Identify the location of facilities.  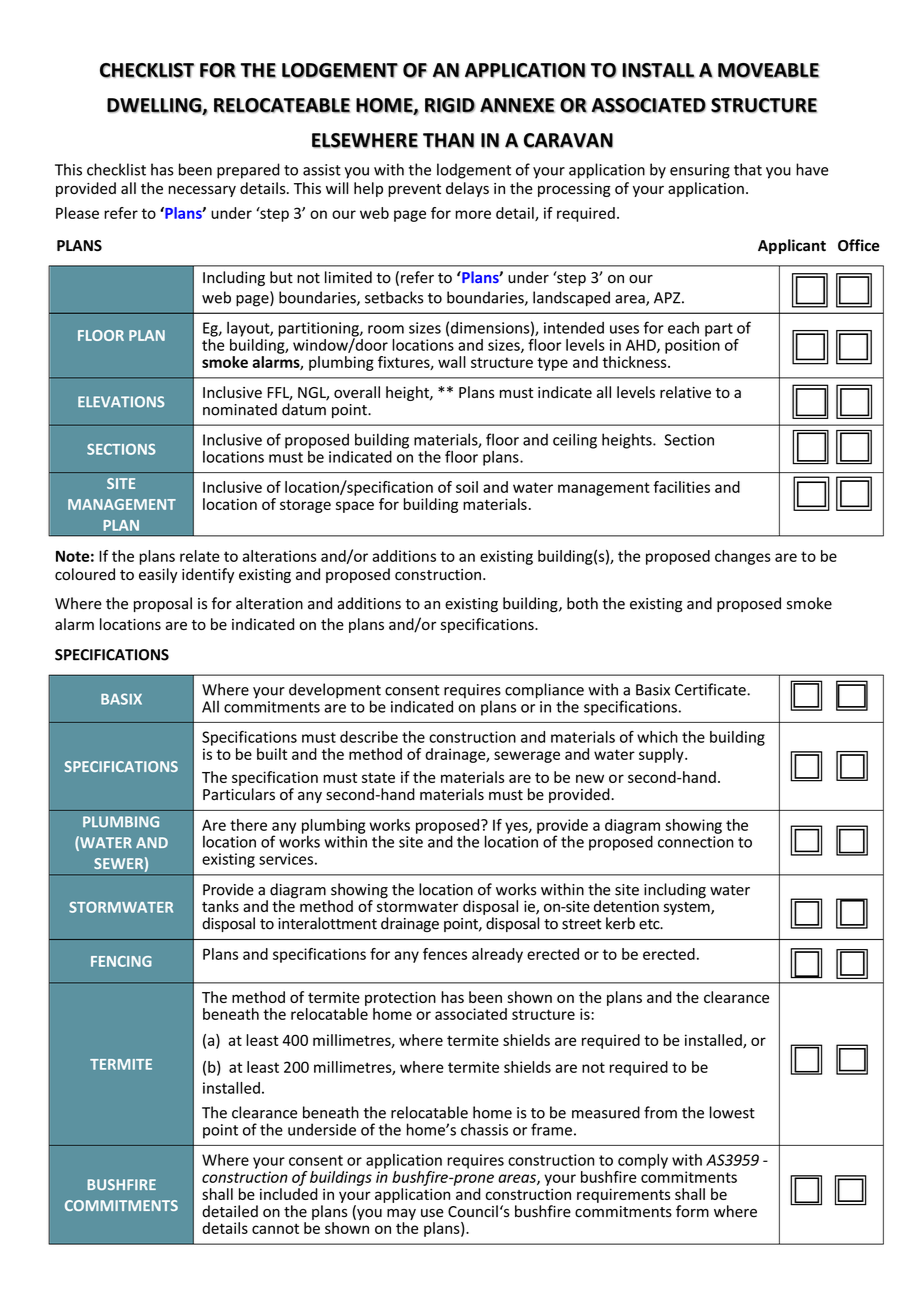
(681, 487).
